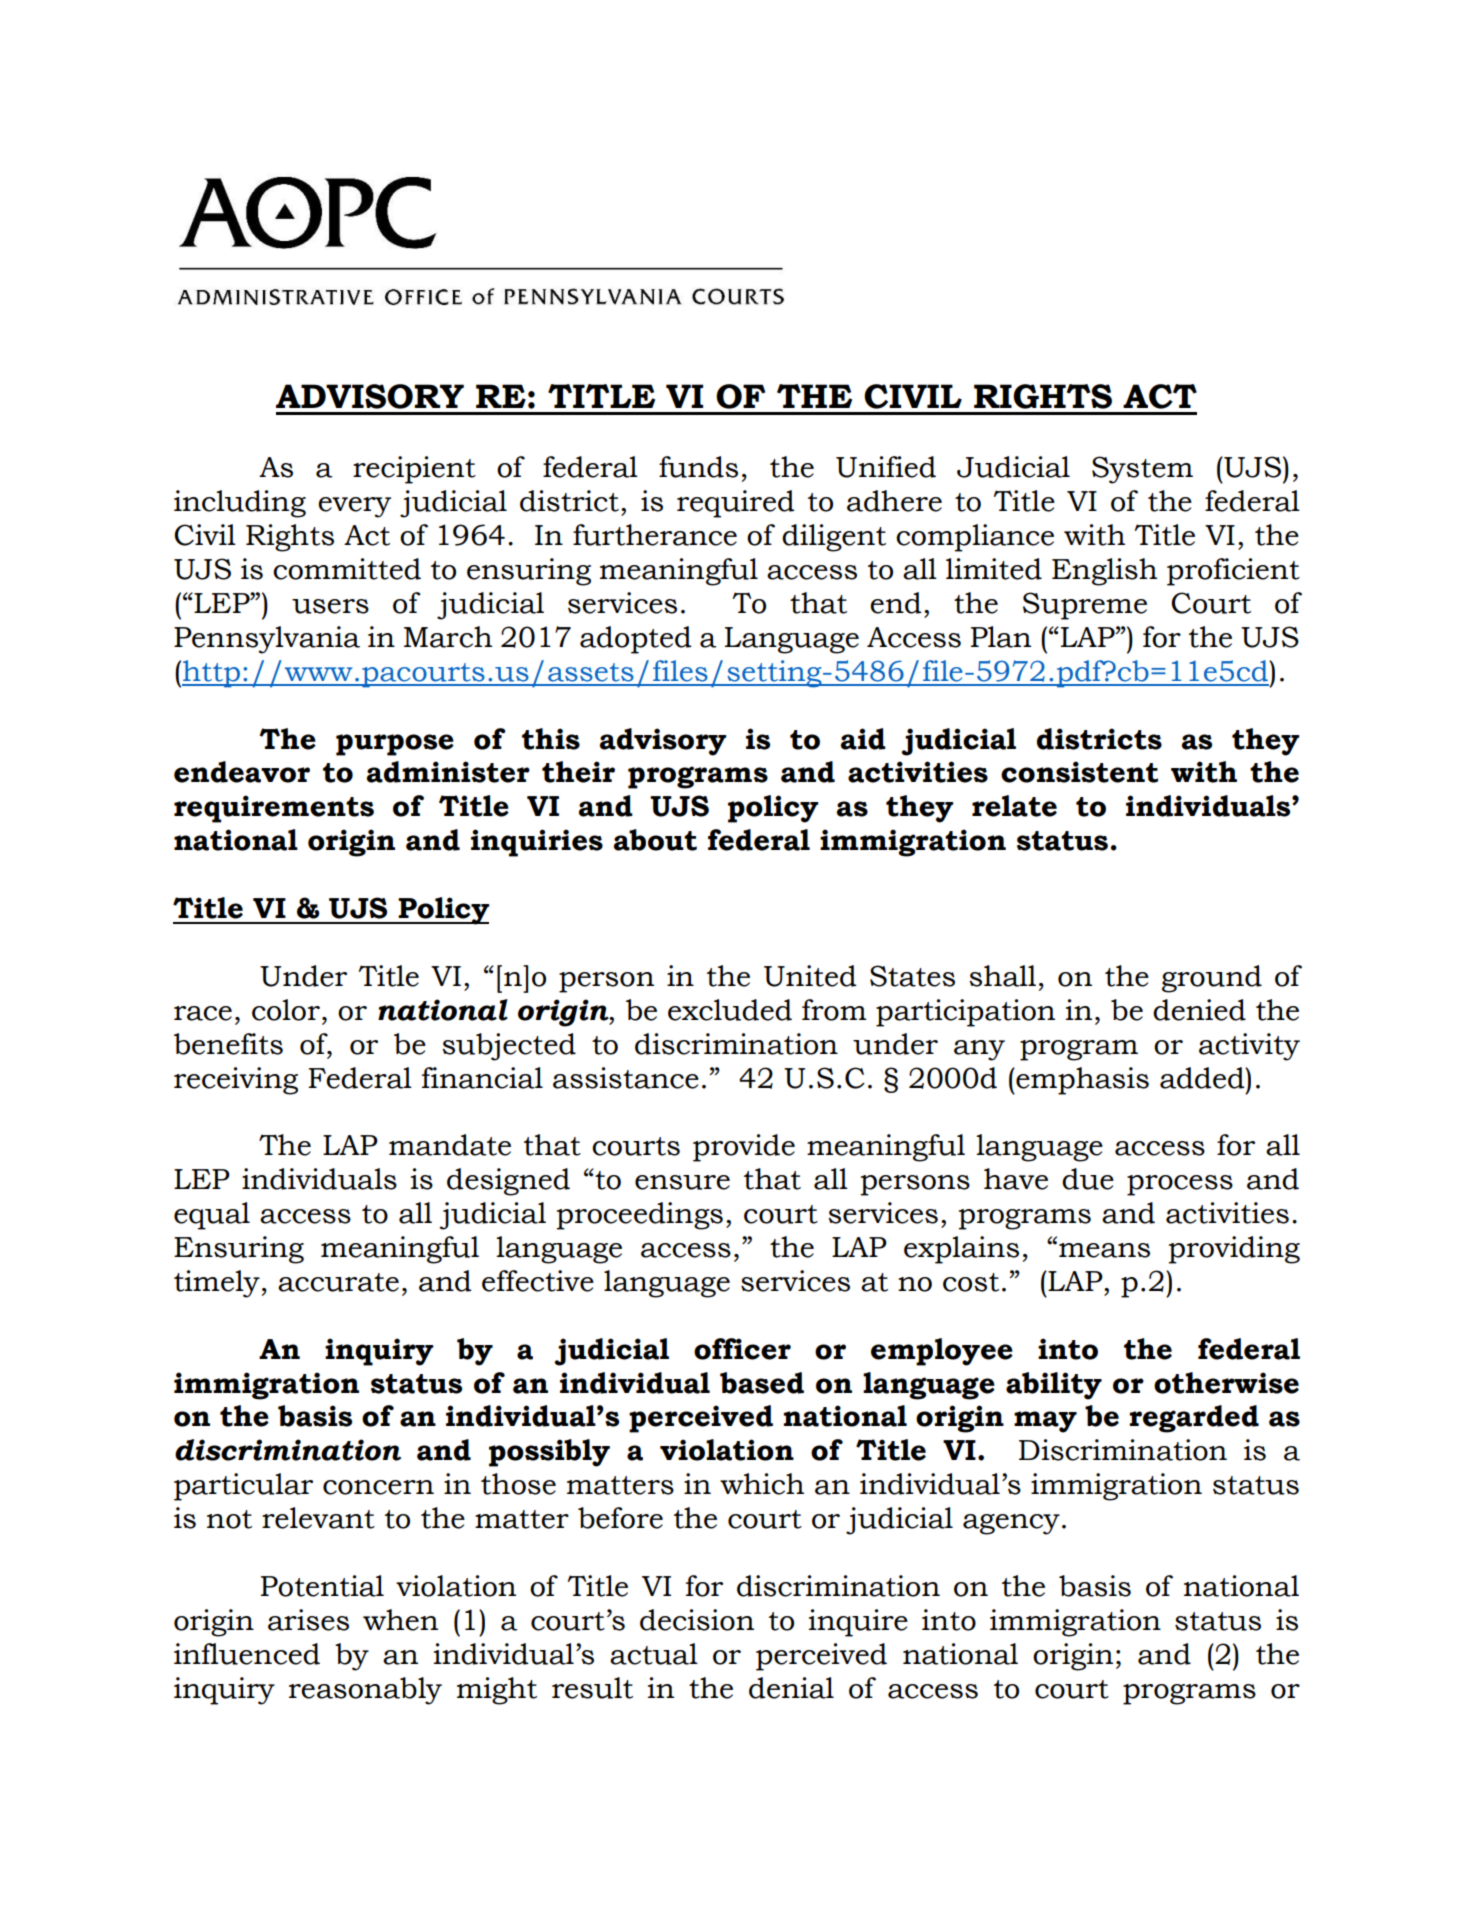 The height and width of the screenshot is (1906, 1473). What do you see at coordinates (338, 1282) in the screenshot?
I see `accurate` at bounding box center [338, 1282].
